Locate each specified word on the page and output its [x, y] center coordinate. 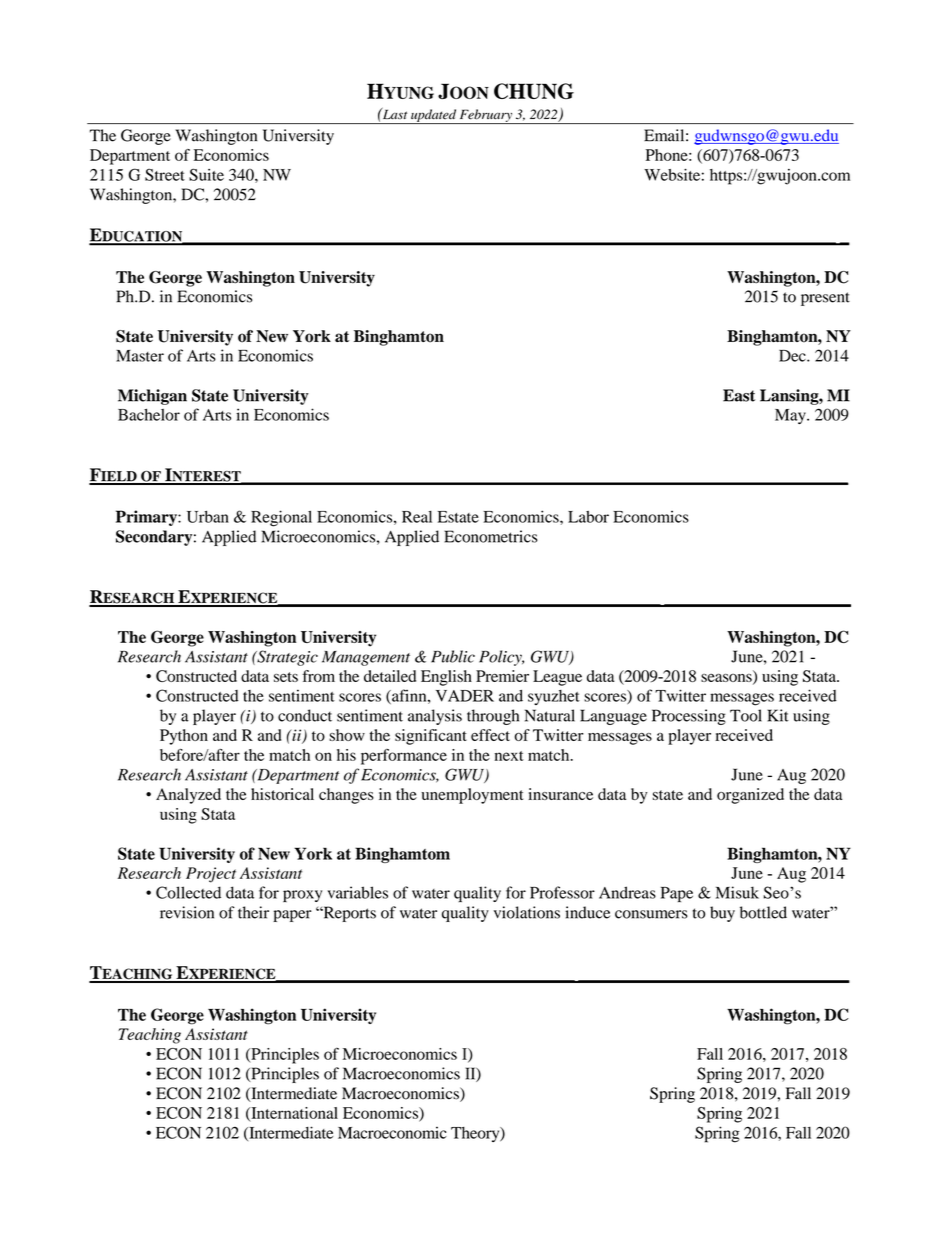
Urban [208, 517]
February [485, 116]
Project [211, 875]
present [825, 299]
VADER [465, 696]
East [739, 395]
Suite [206, 174]
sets [286, 677]
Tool [746, 715]
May [791, 416]
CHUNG [534, 91]
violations [527, 912]
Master [140, 356]
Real [417, 517]
